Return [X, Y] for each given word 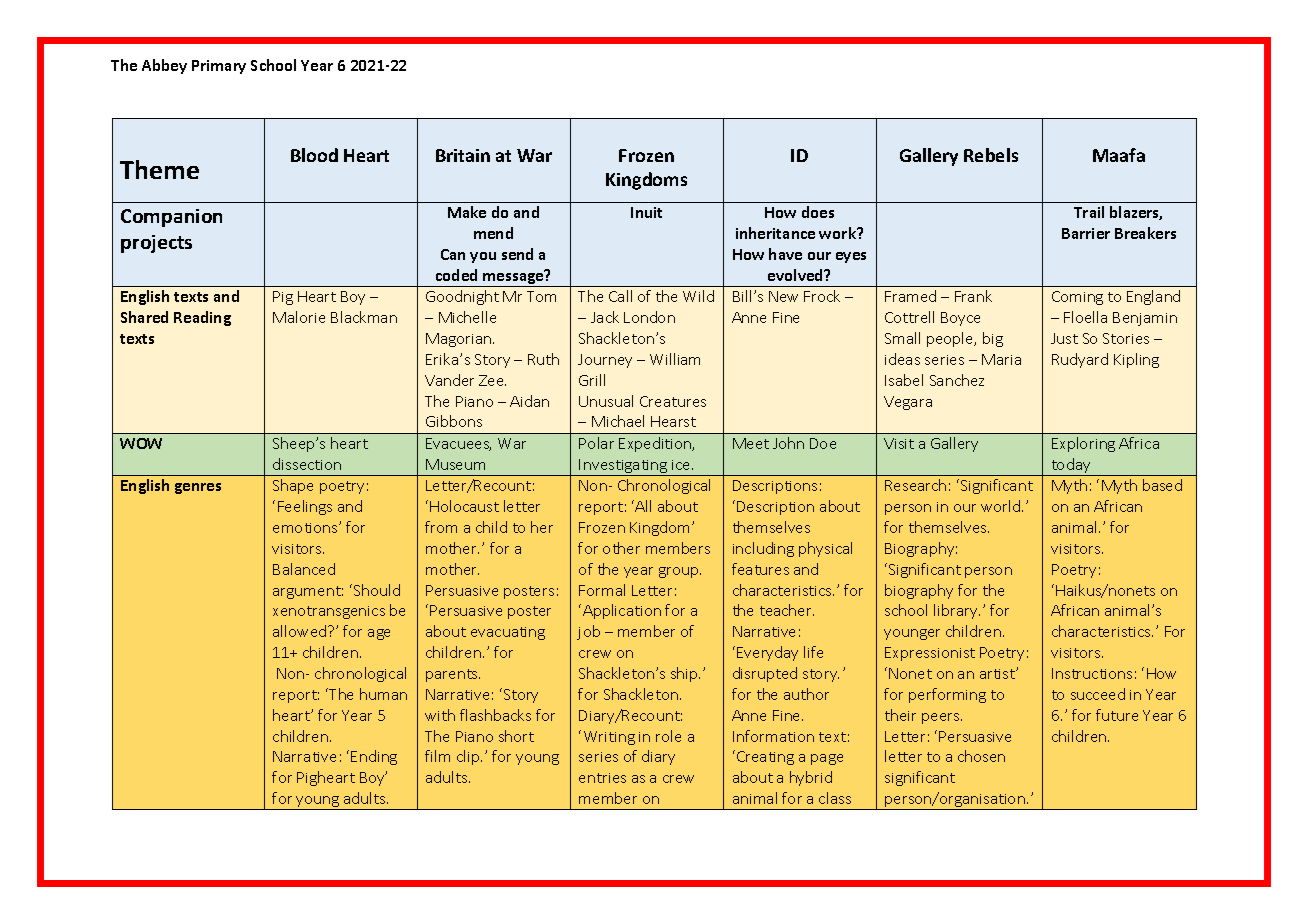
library [957, 611]
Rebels [991, 155]
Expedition [656, 444]
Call [620, 296]
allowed [301, 631]
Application [622, 611]
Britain [463, 155]
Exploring [1083, 444]
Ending [374, 757]
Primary [219, 67]
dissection [307, 464]
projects [156, 244]
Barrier [1086, 233]
